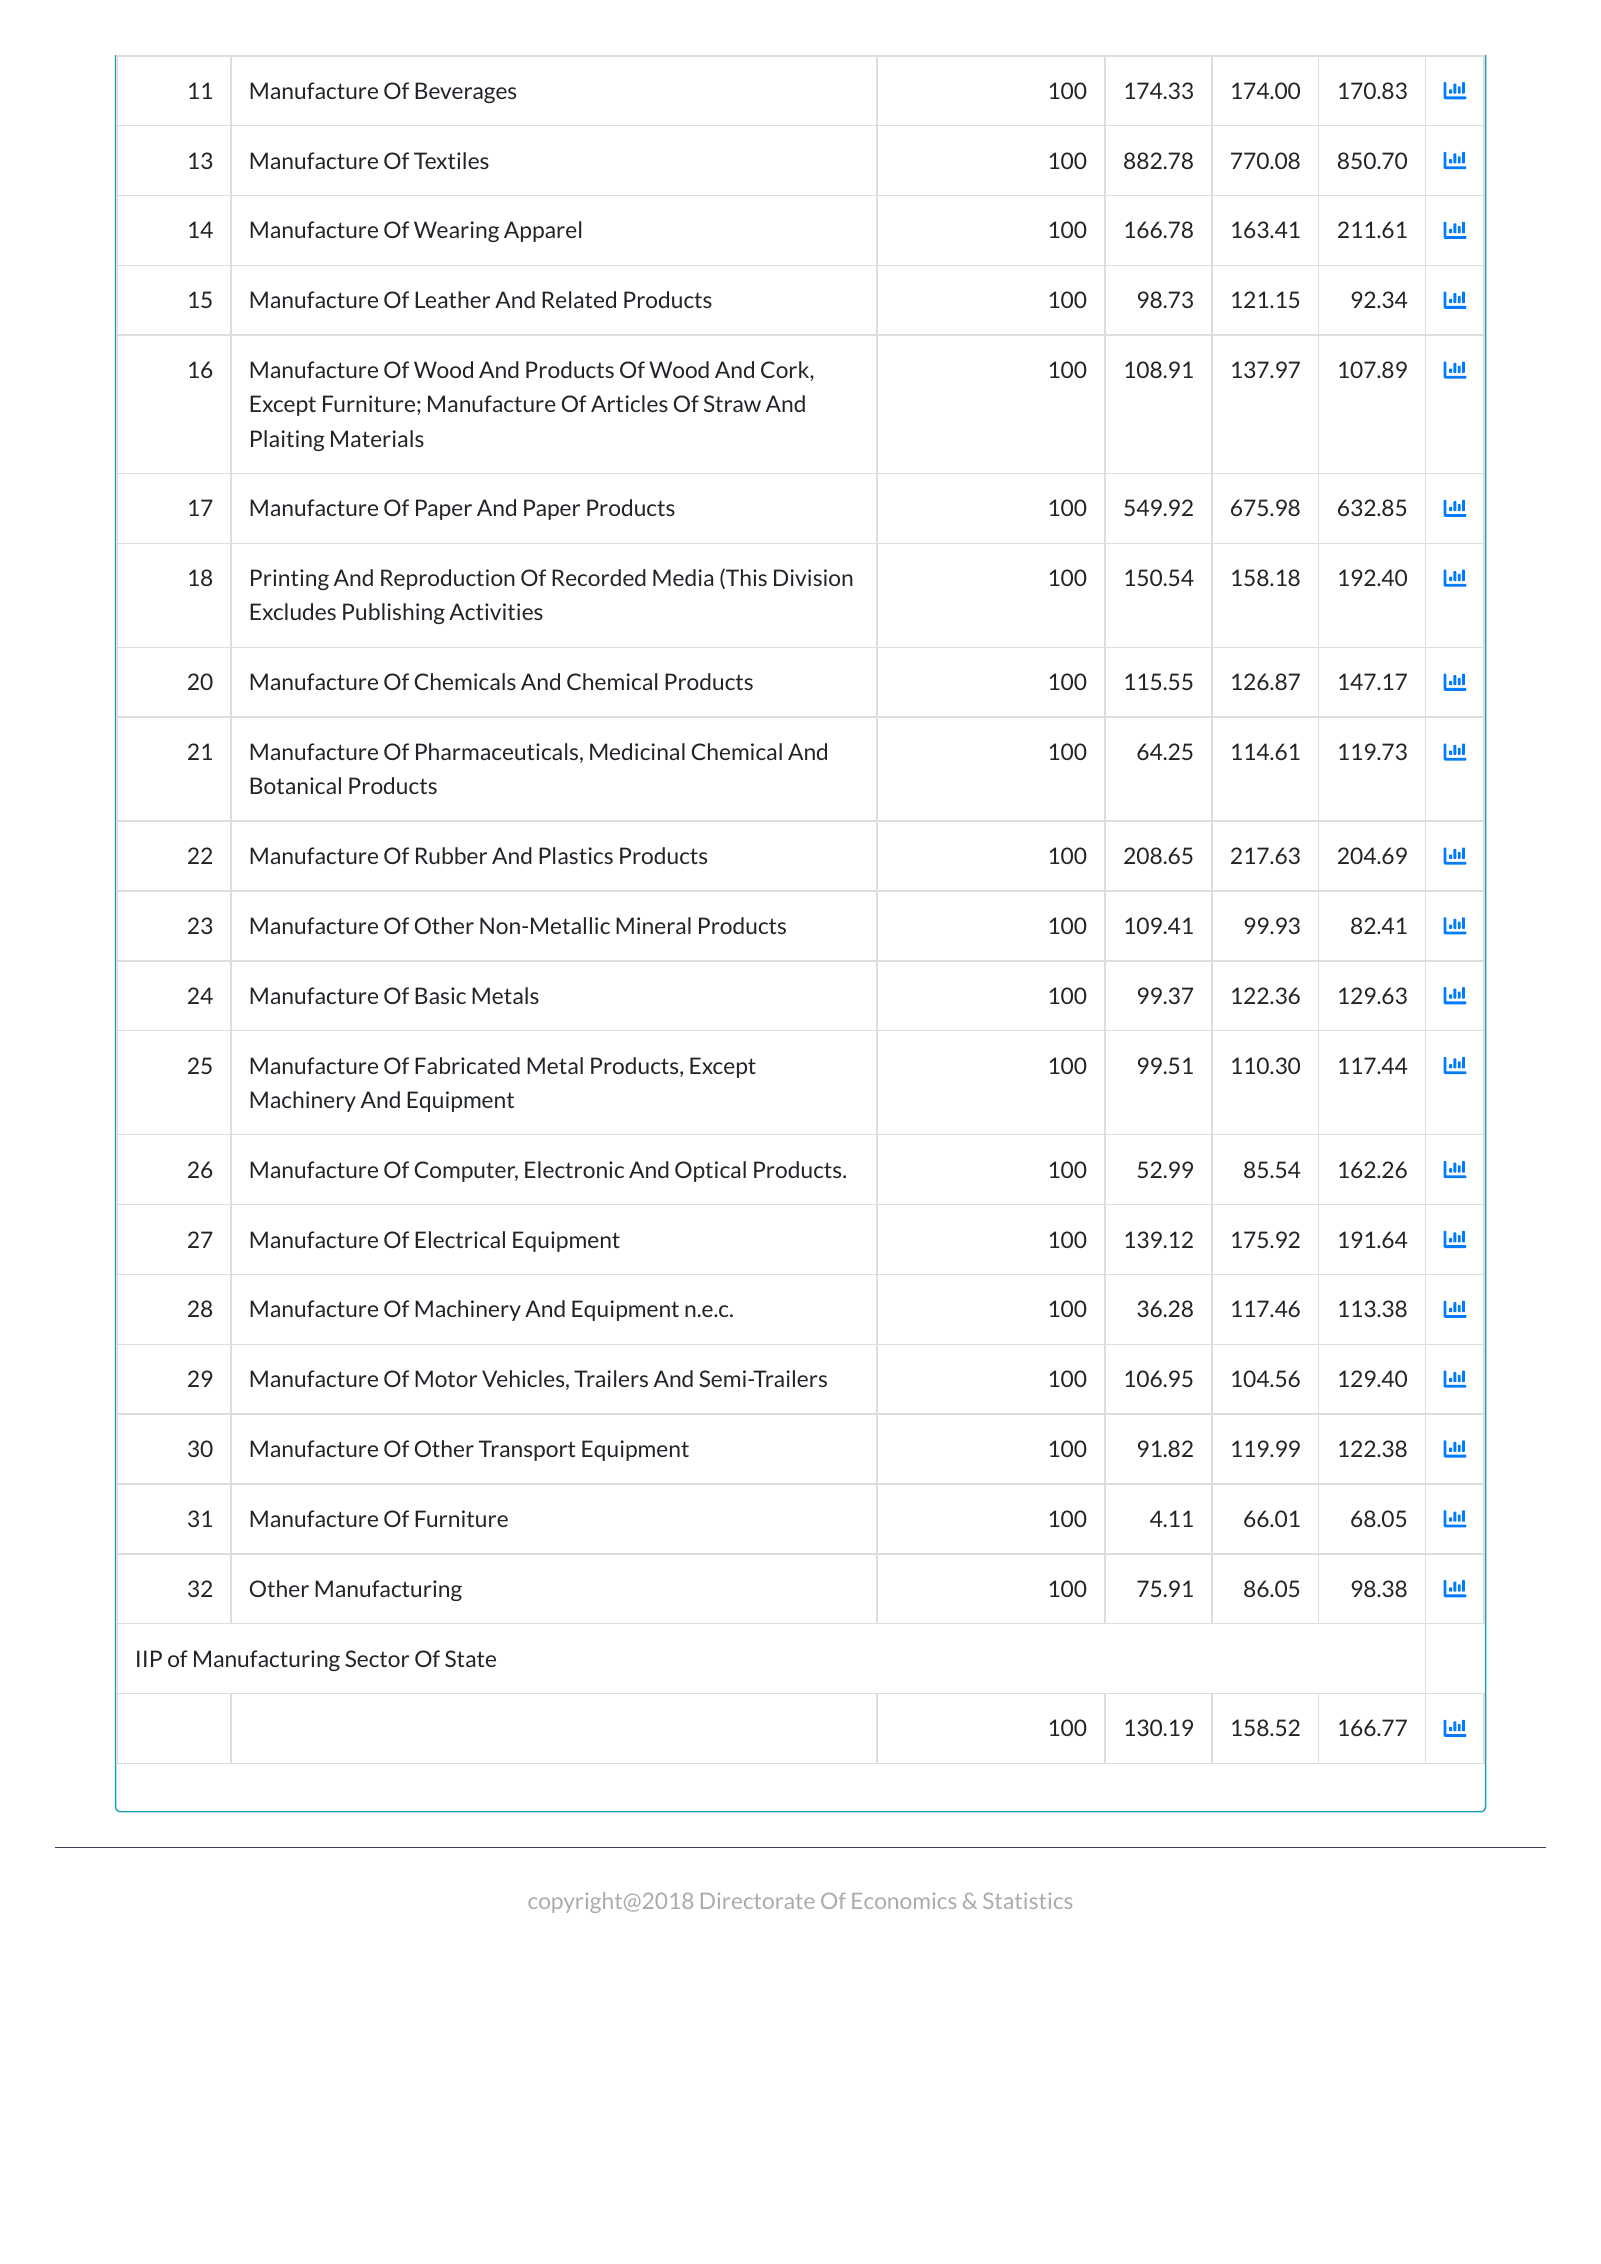 The image size is (1601, 2264). What do you see at coordinates (460, 1239) in the screenshot?
I see `Electrical` at bounding box center [460, 1239].
